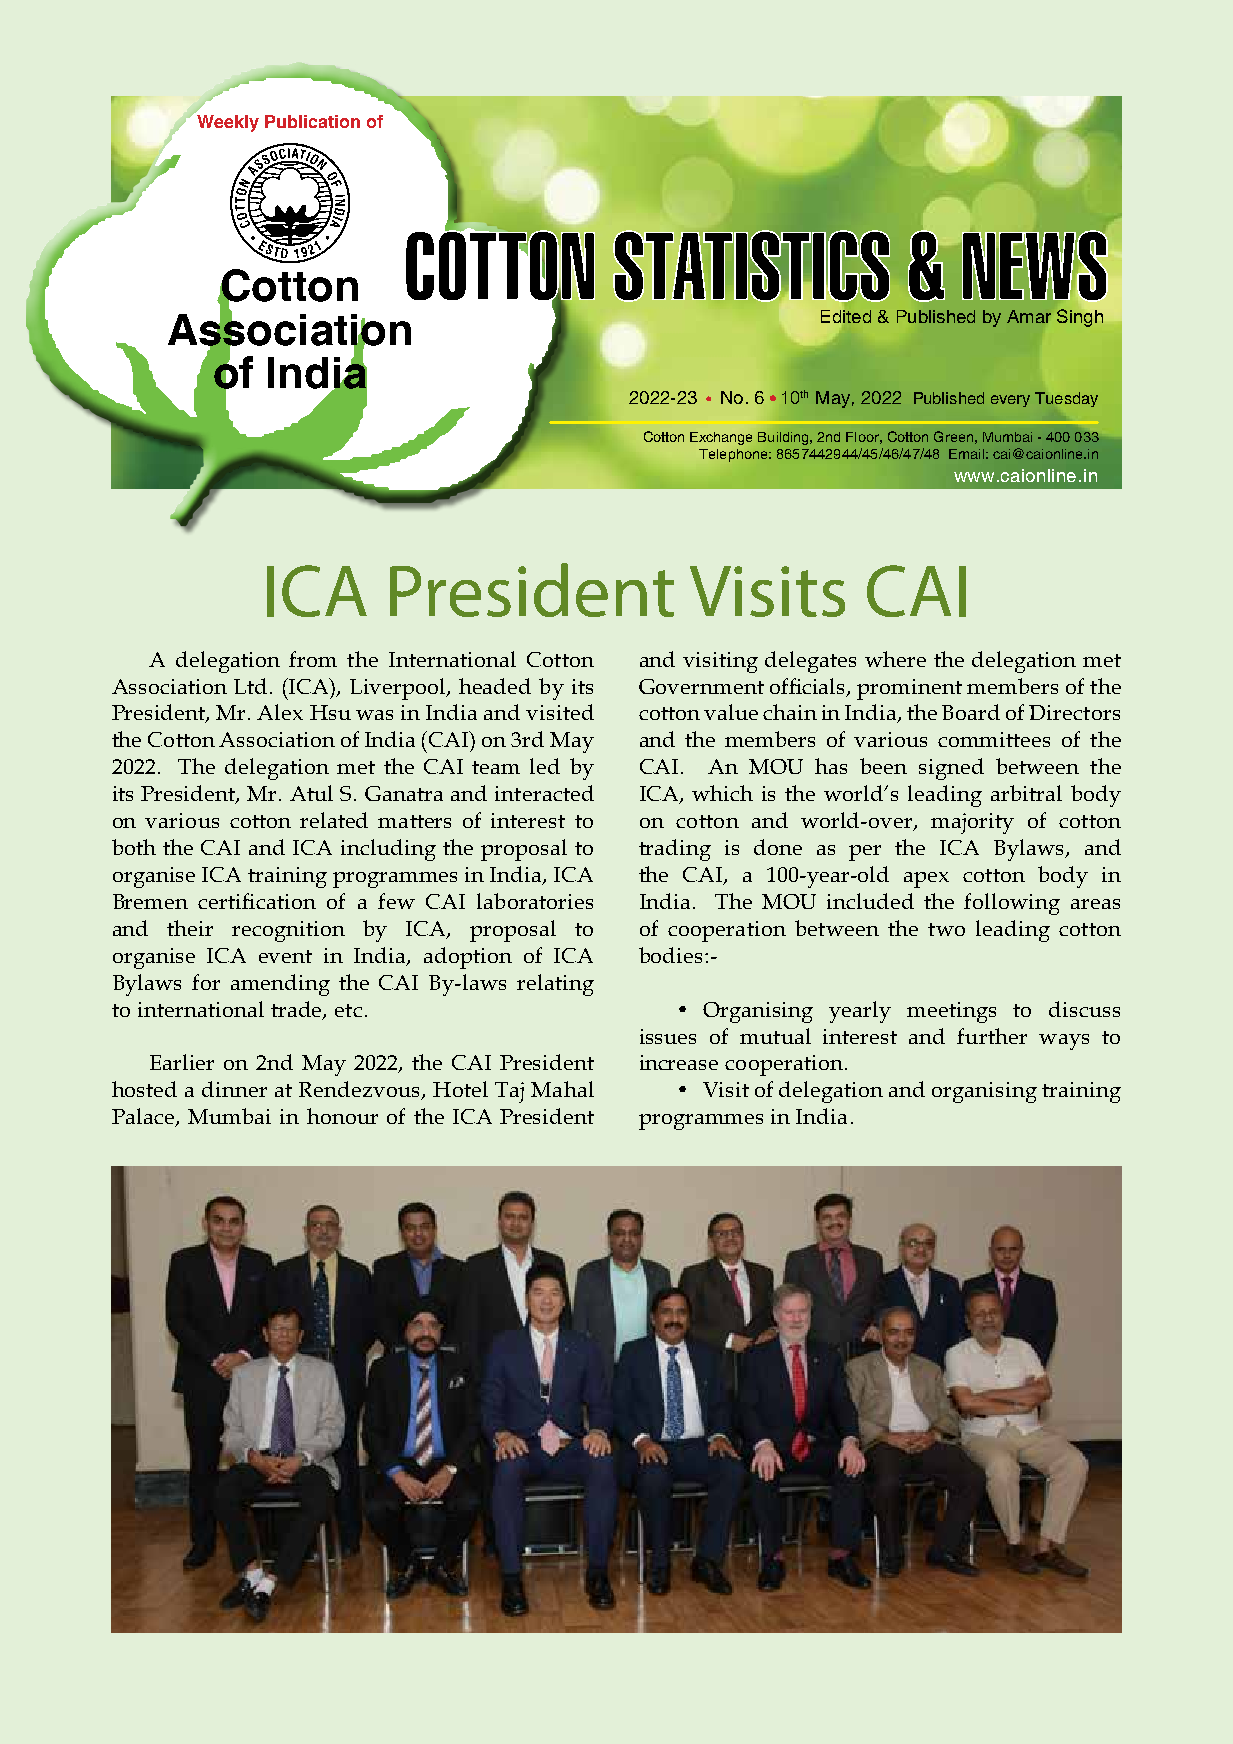 This screenshot has height=1744, width=1233. Describe the element at coordinates (313, 659) in the screenshot. I see `from` at that location.
